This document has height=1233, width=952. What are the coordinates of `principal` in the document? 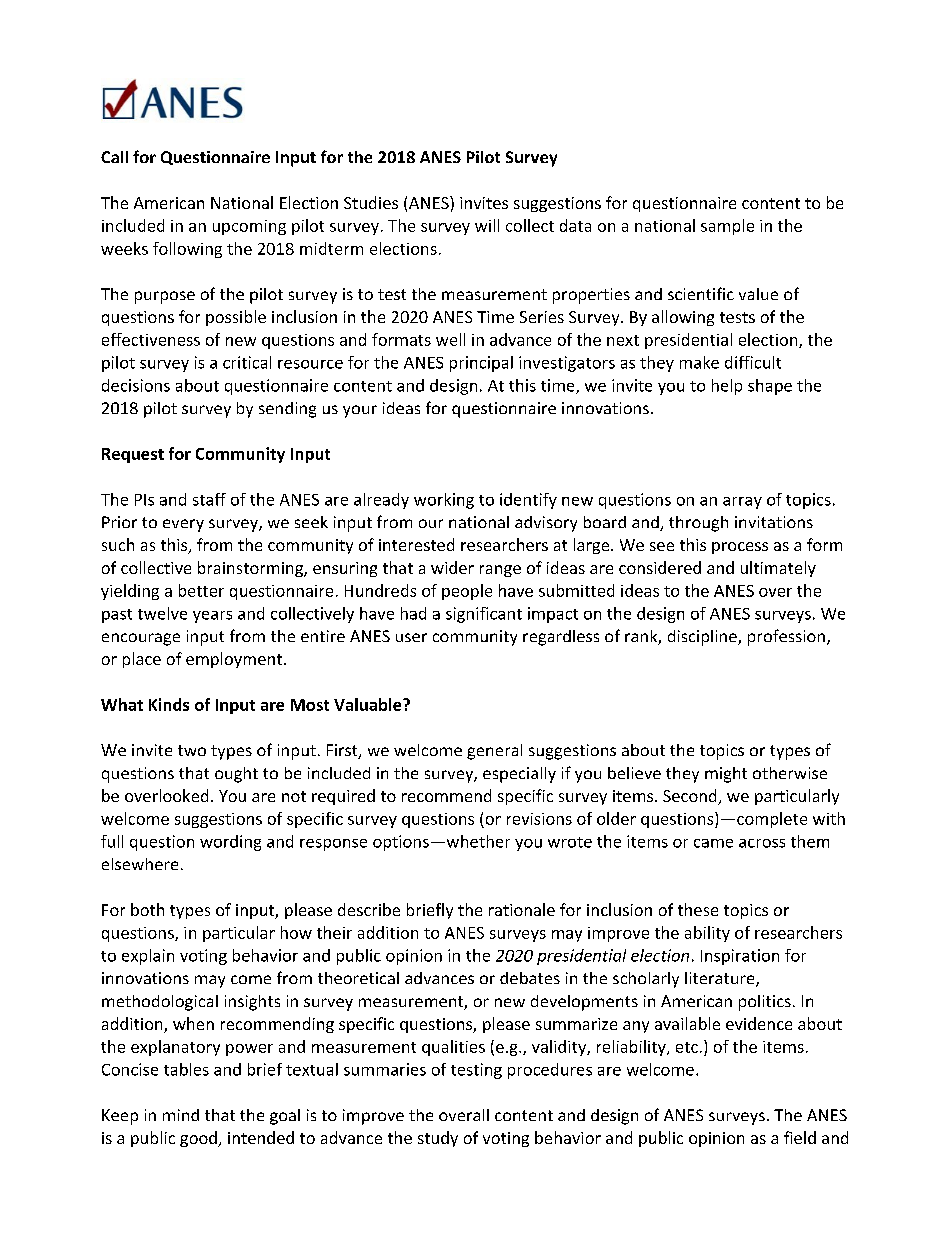 It's located at (481, 364).
